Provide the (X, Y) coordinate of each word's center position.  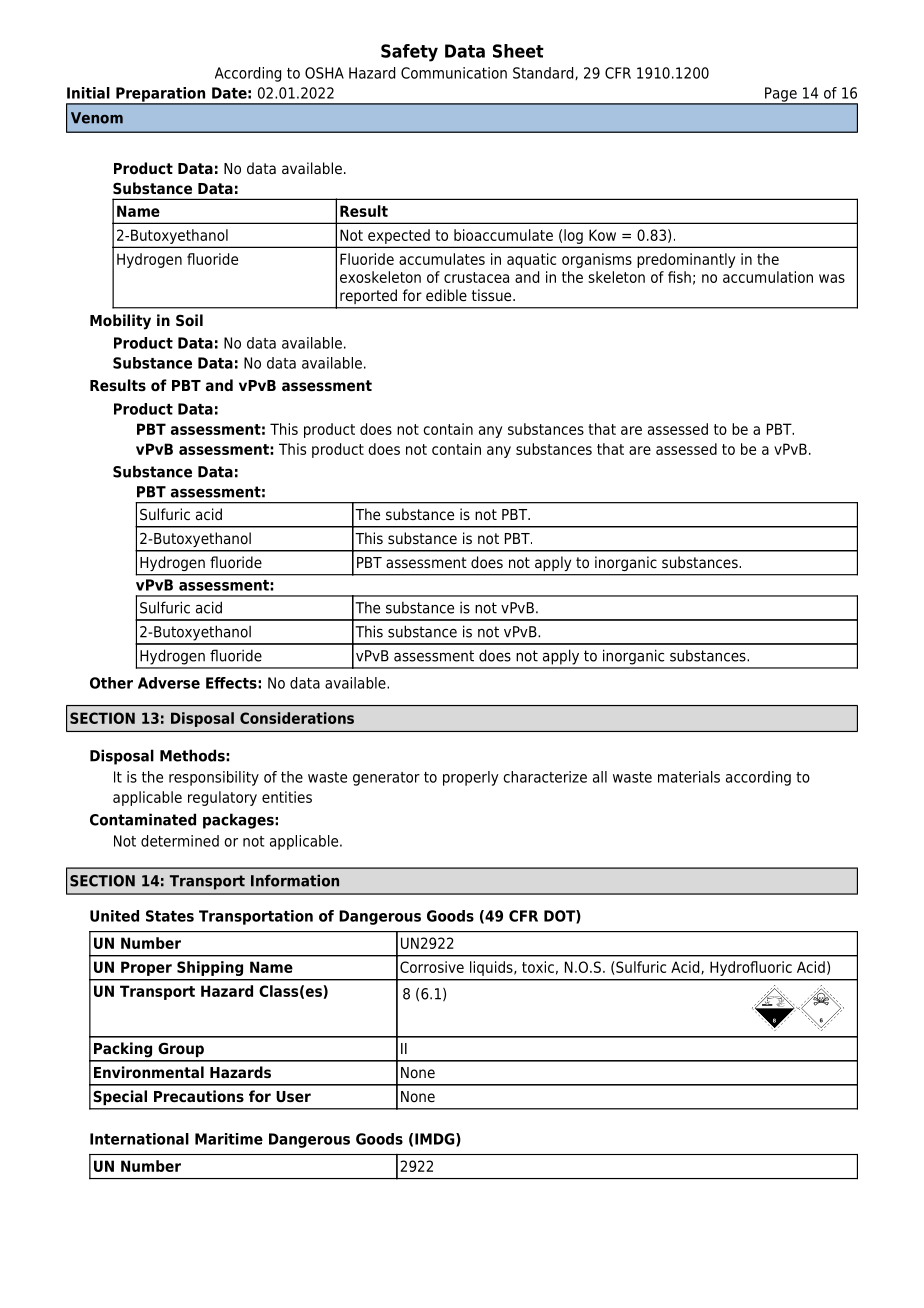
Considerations (297, 718)
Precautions (199, 1096)
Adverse (169, 683)
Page (781, 95)
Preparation (161, 95)
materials (689, 777)
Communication (454, 73)
